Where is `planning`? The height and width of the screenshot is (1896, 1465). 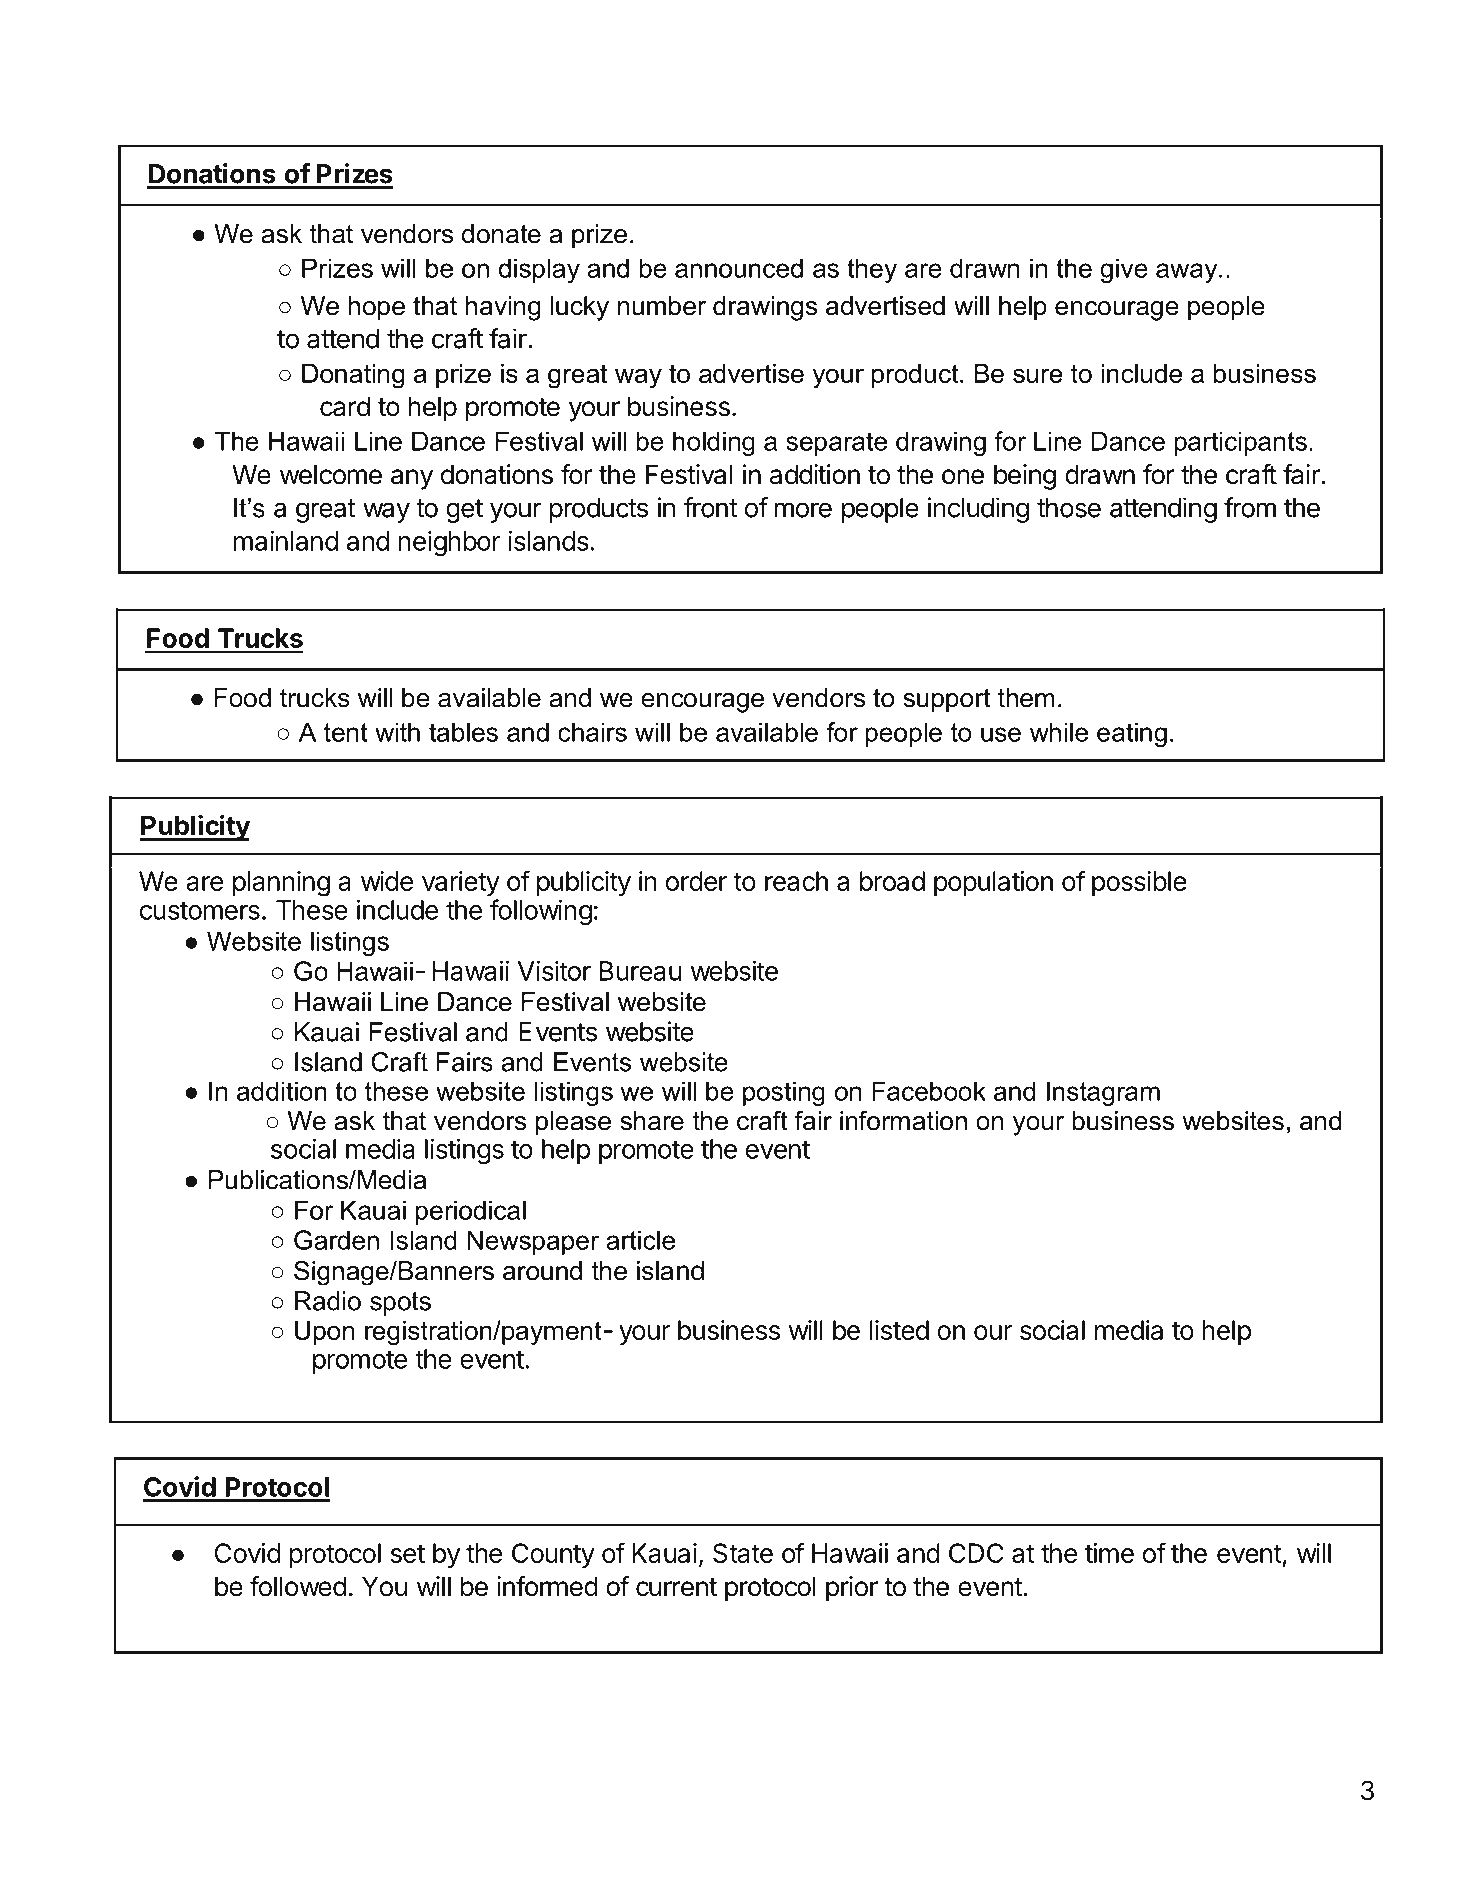 planning is located at coordinates (281, 883).
